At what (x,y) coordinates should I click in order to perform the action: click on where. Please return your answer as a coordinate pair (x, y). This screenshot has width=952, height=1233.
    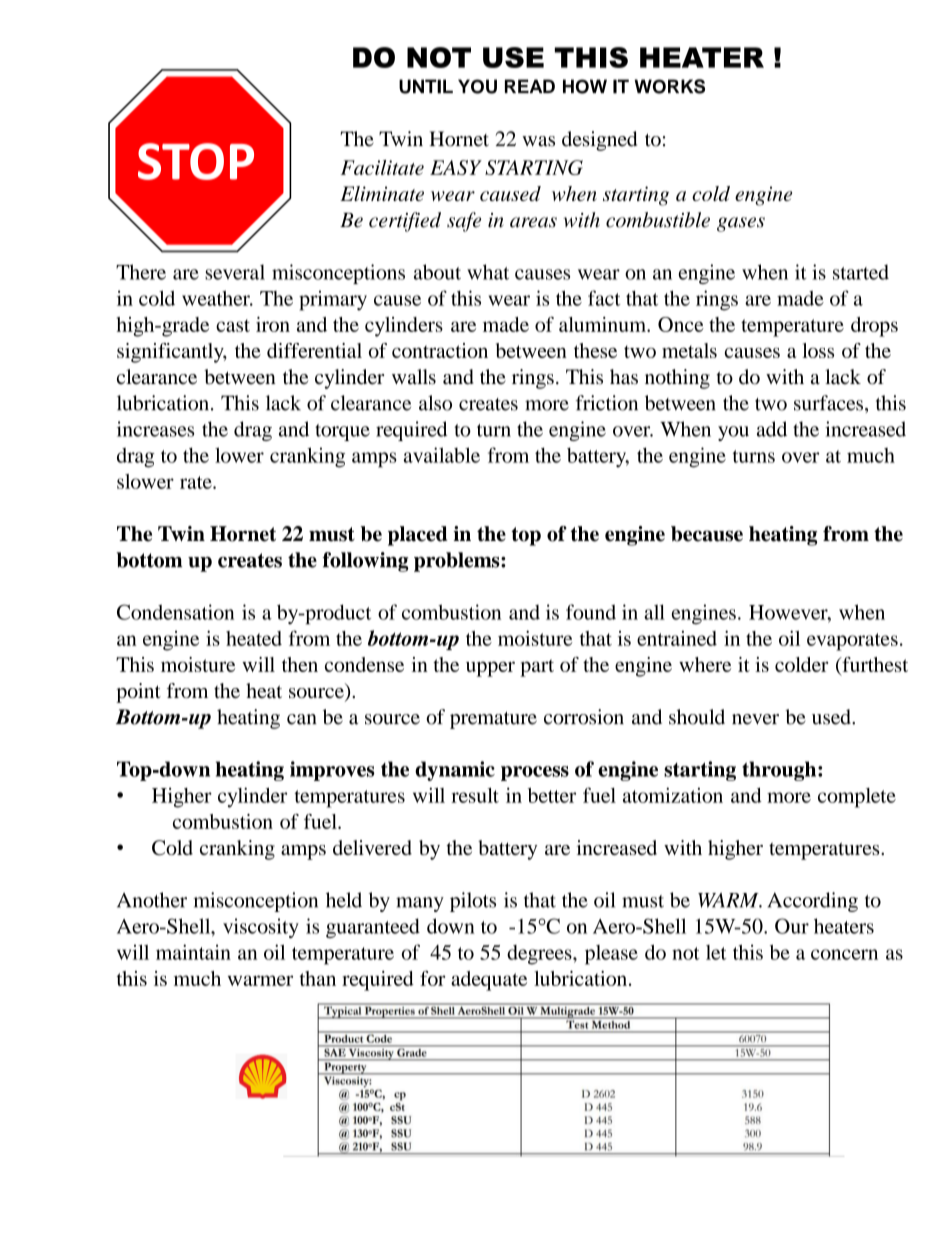
    Looking at the image, I should click on (705, 664).
